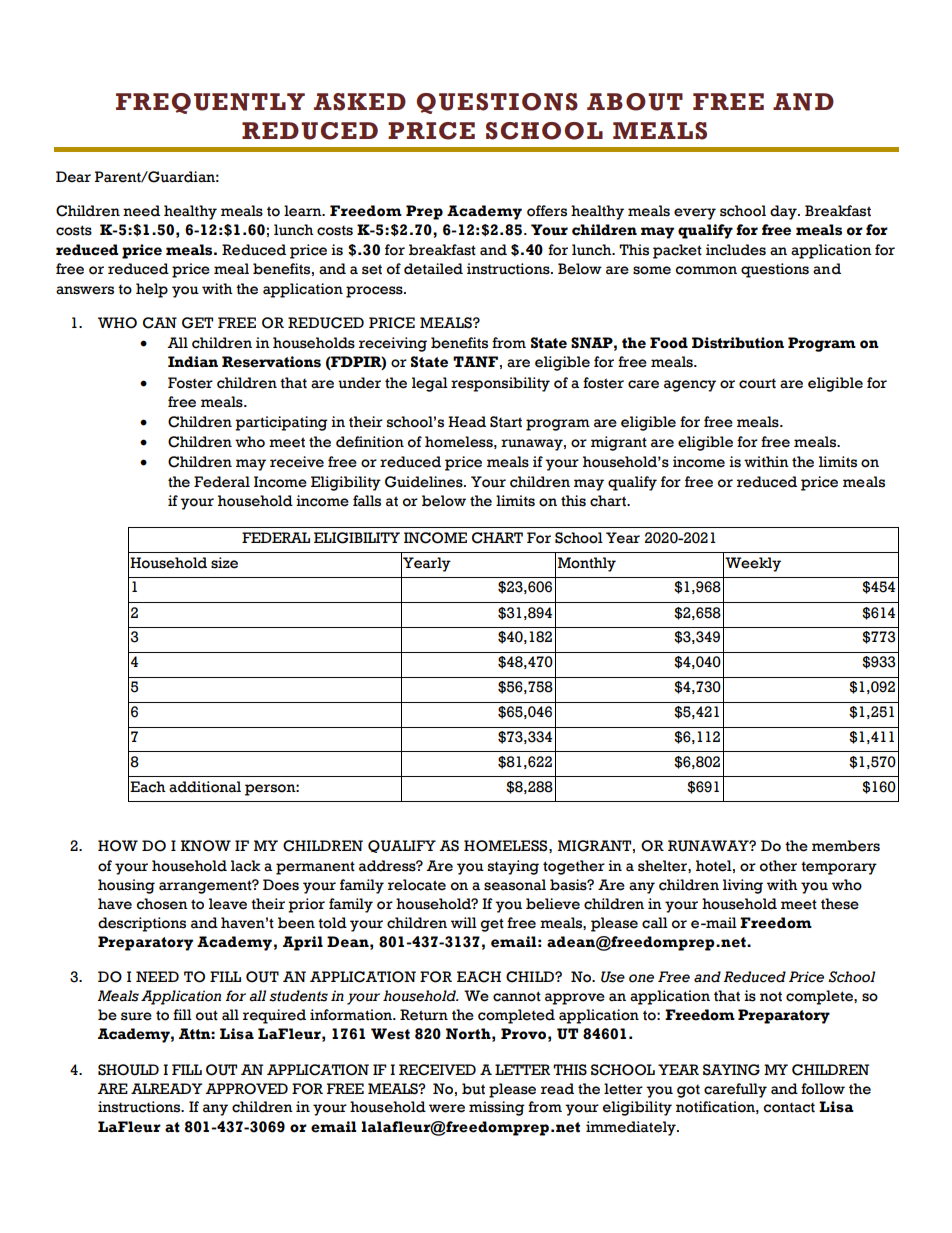 This screenshot has width=952, height=1233. I want to click on FREQUENTLY, so click(210, 103).
